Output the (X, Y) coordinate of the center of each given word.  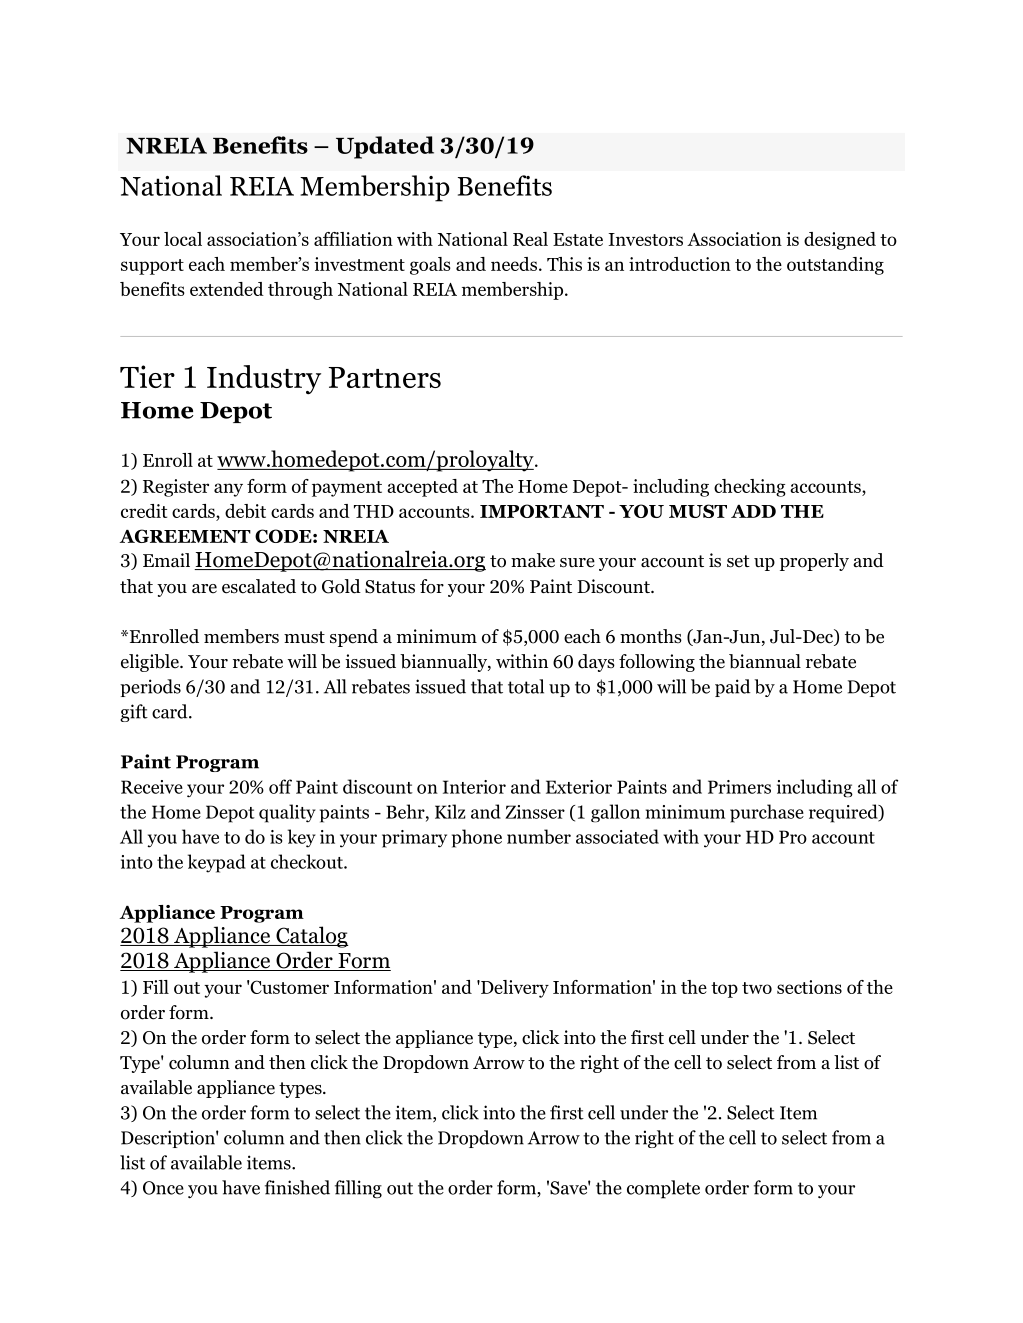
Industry (264, 380)
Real (530, 239)
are (204, 589)
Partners (385, 377)
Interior (474, 787)
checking (750, 488)
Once (163, 1188)
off (280, 786)
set (738, 561)
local (183, 239)
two (757, 988)
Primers (739, 787)
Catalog (311, 937)
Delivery (514, 989)
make (533, 560)
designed (840, 241)
